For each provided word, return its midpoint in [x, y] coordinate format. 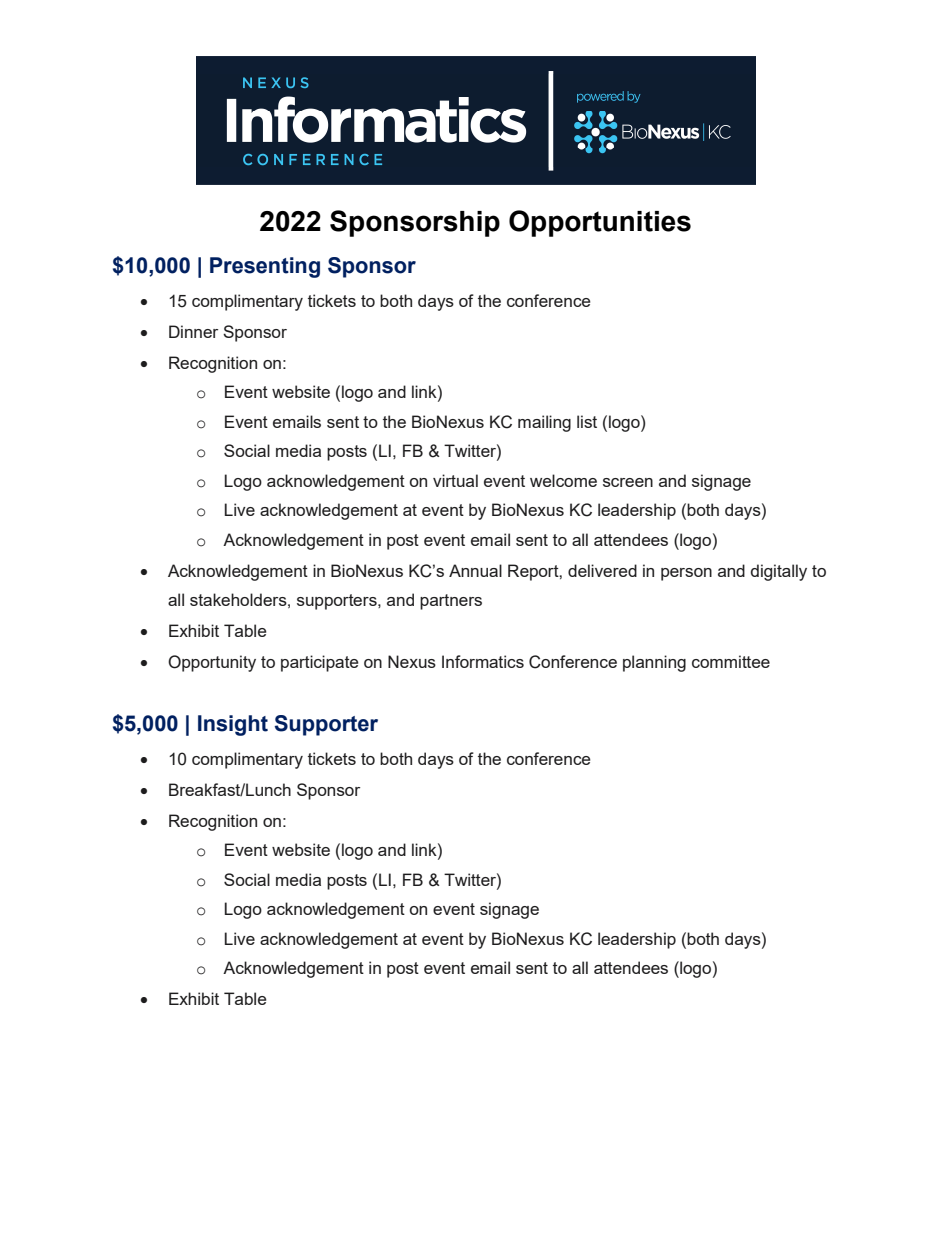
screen [628, 482]
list [587, 421]
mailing [544, 423]
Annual [475, 570]
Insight [233, 725]
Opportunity [212, 663]
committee [731, 661]
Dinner [193, 331]
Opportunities [600, 223]
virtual [455, 480]
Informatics [483, 661]
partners [451, 602]
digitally [779, 572]
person [686, 574]
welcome [563, 480]
